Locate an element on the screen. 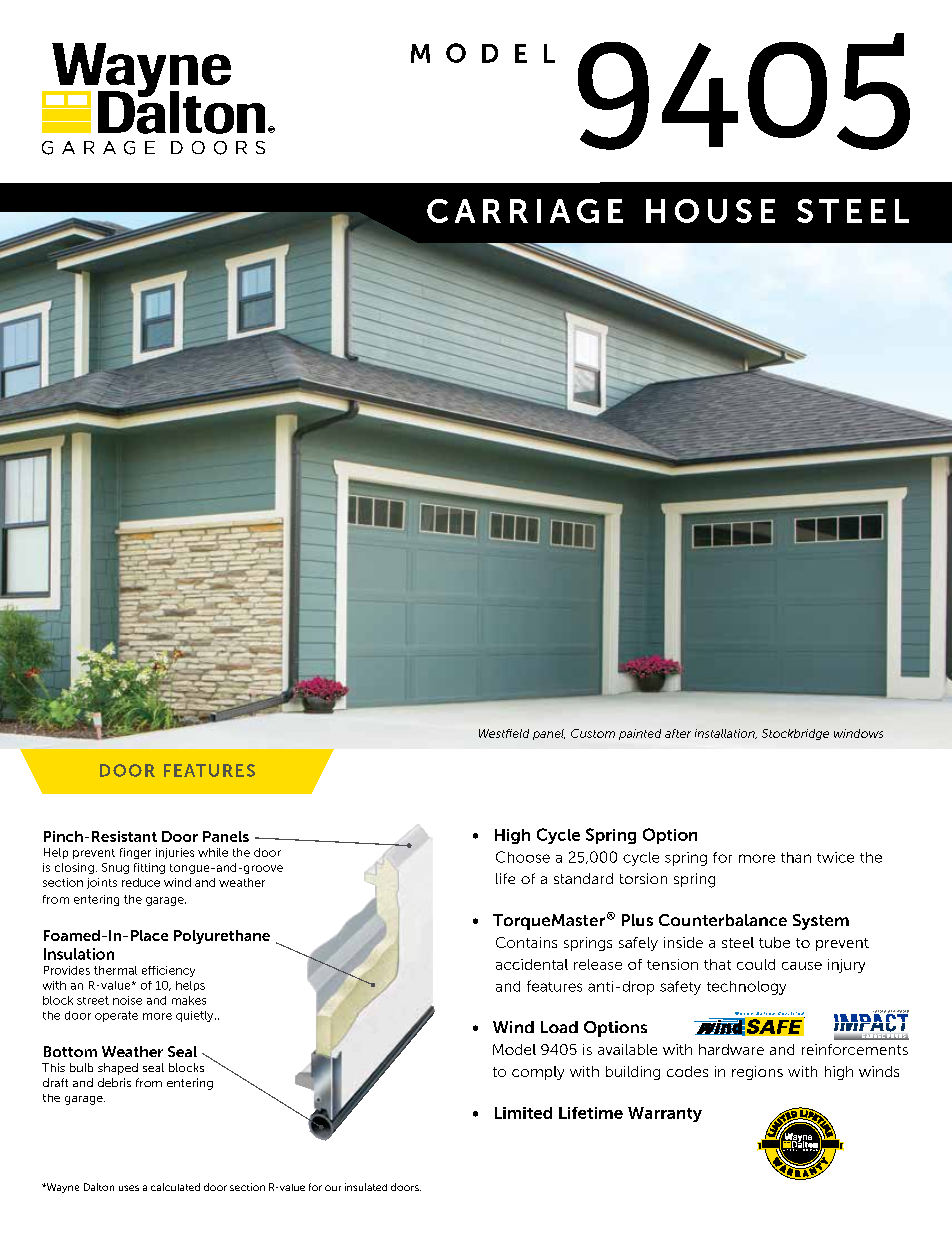  Stockbridge is located at coordinates (795, 734).
